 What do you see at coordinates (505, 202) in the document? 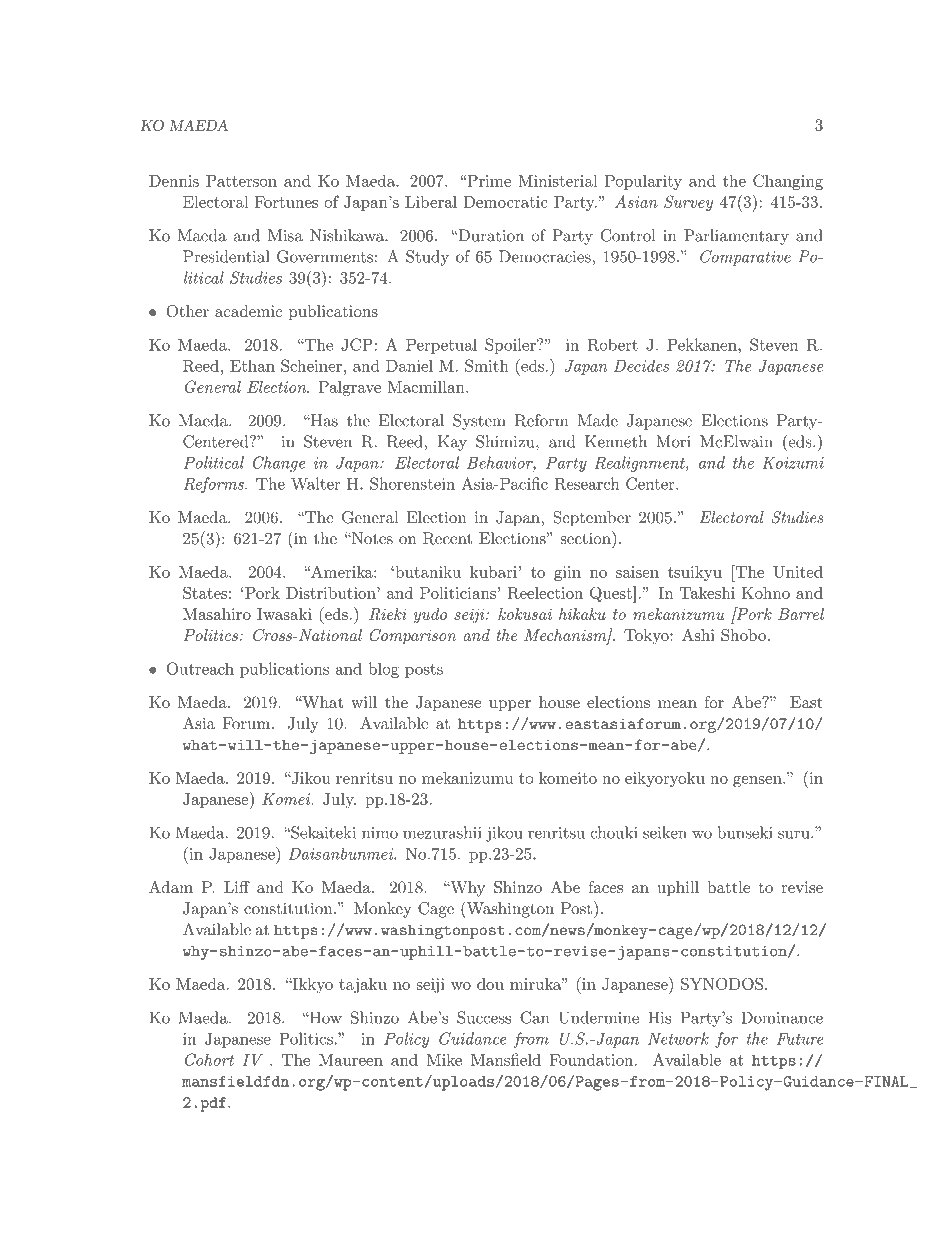
I see `Democratic` at bounding box center [505, 202].
